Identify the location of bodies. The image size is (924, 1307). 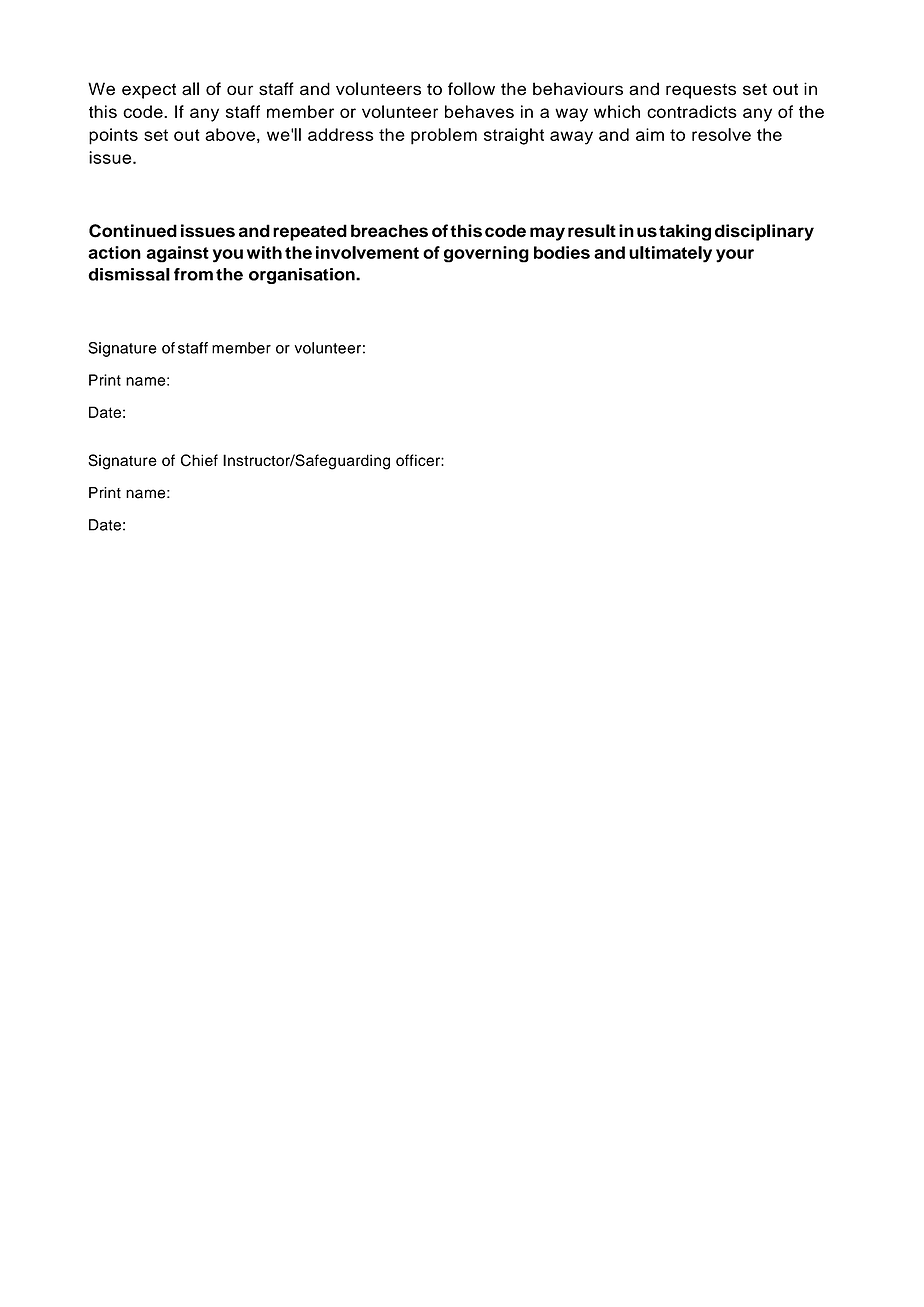
(562, 252).
